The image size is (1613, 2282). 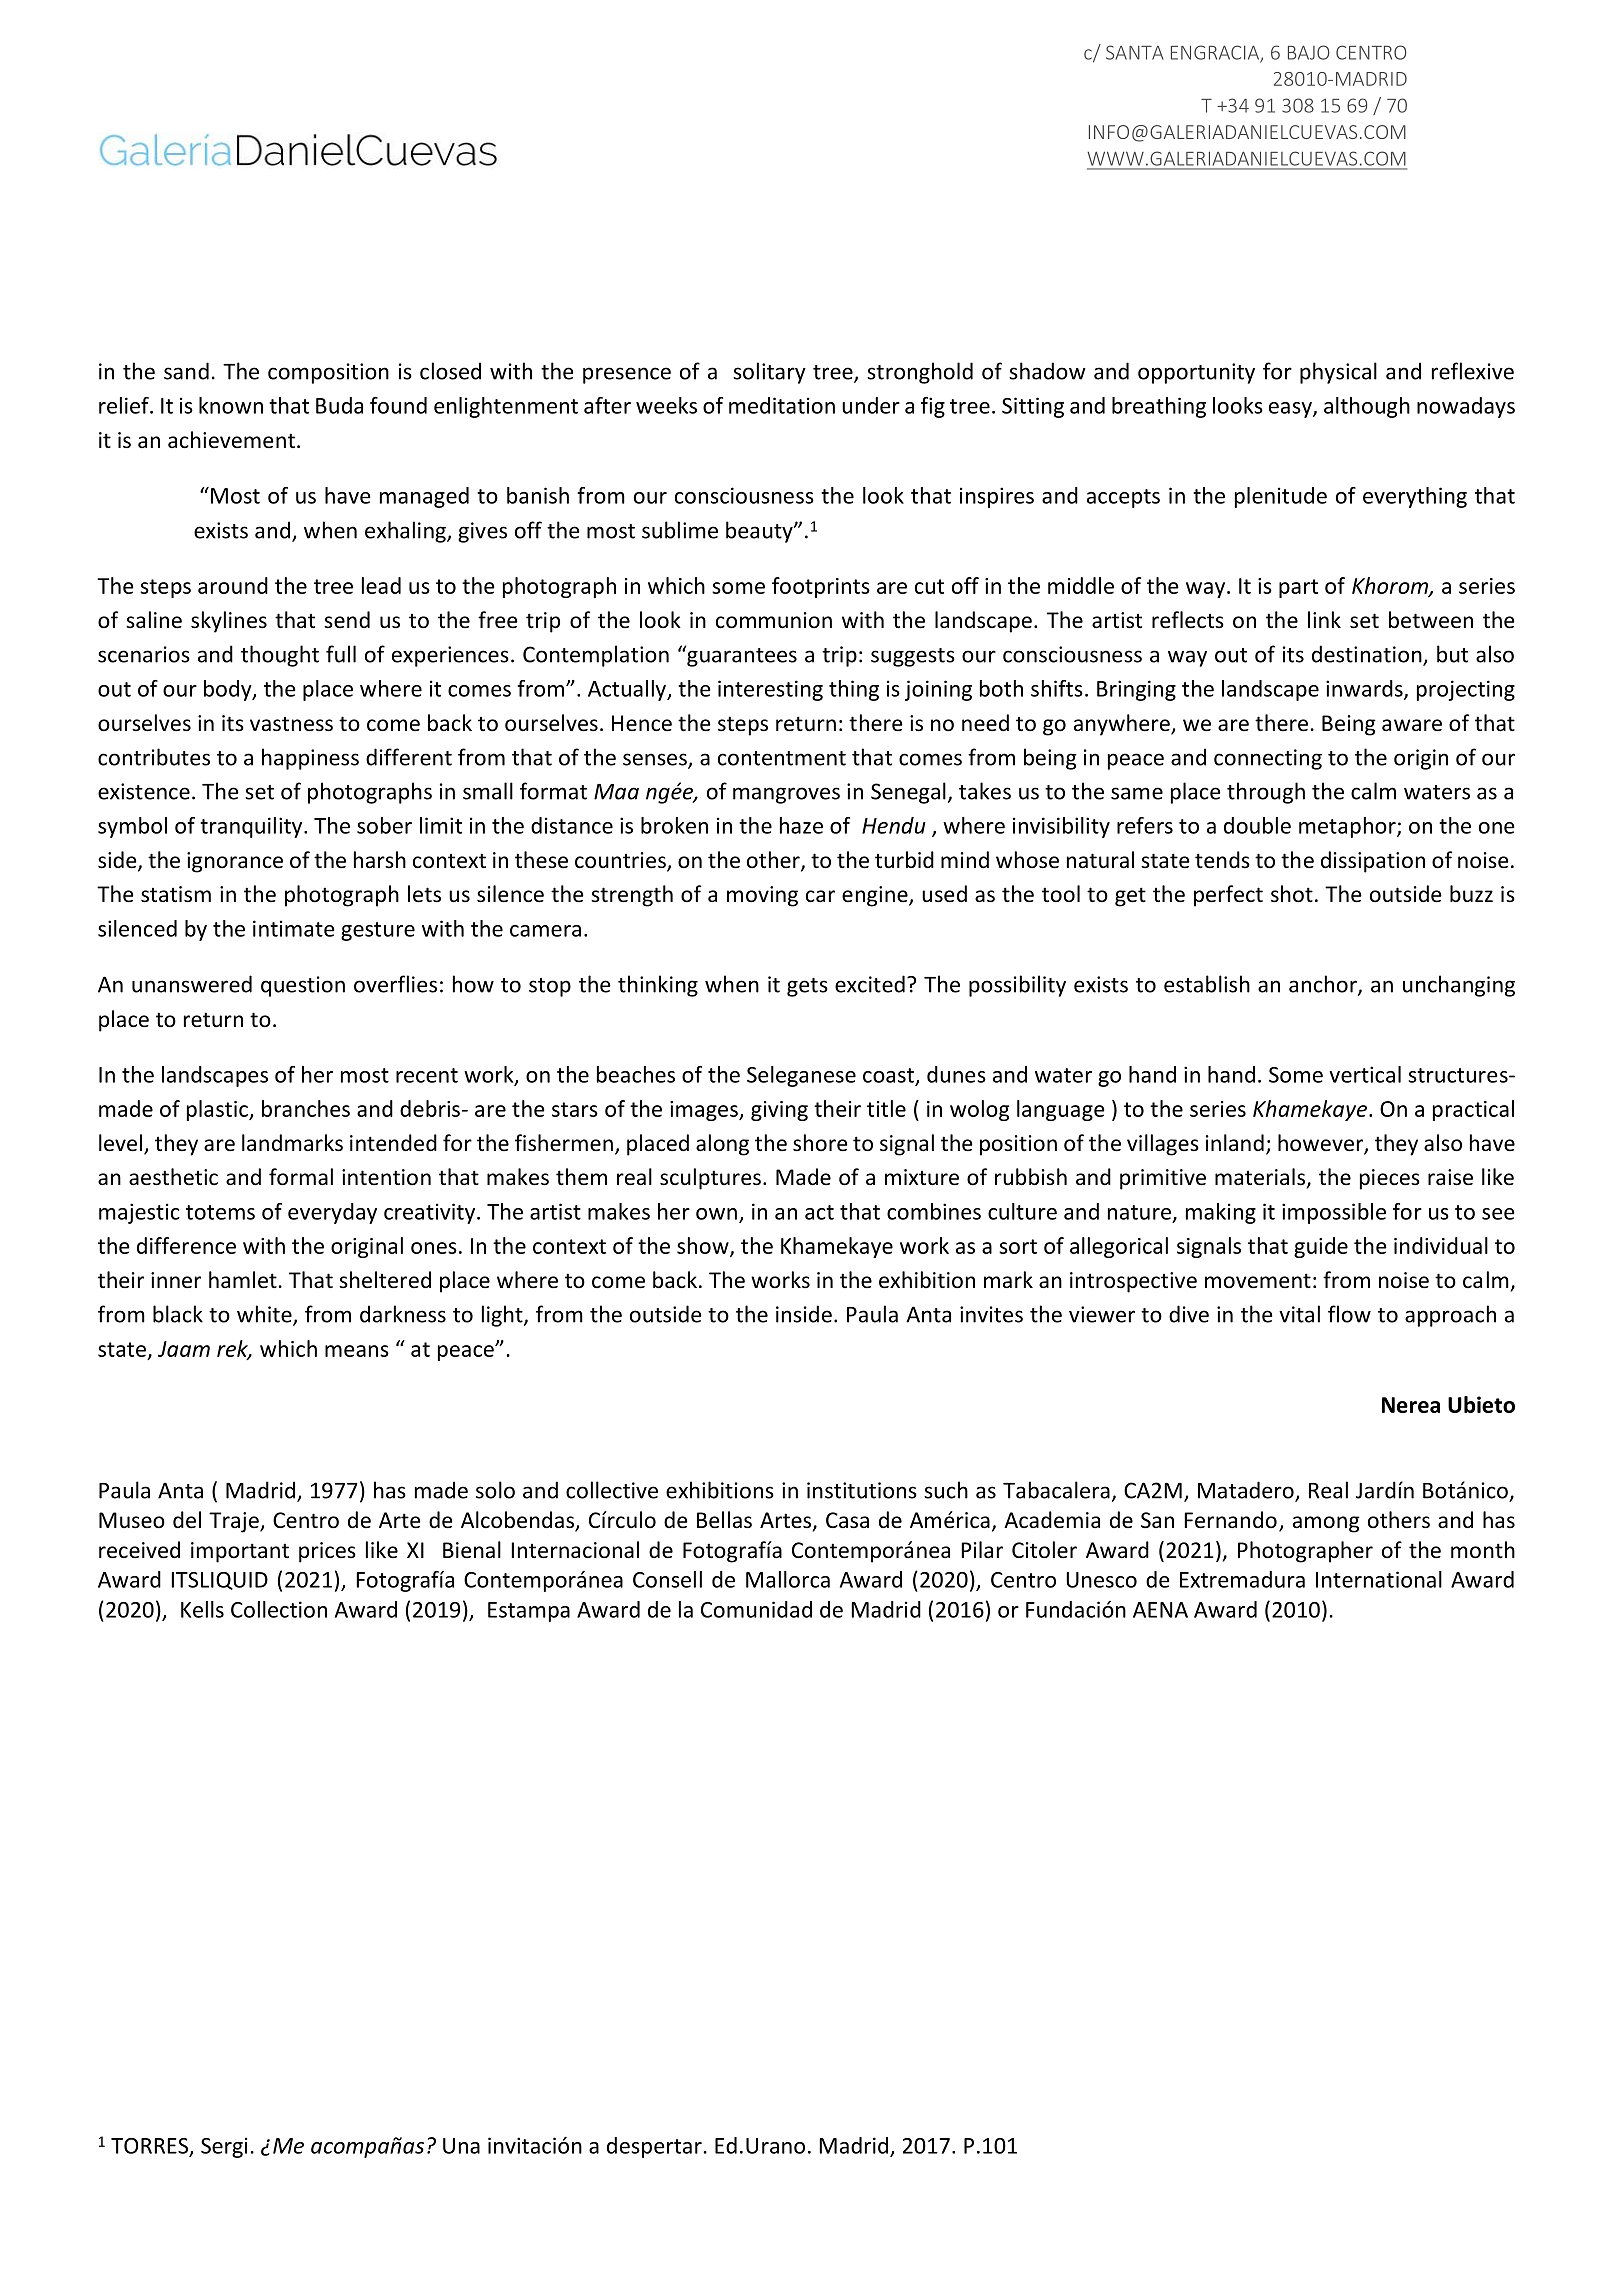 What do you see at coordinates (332, 1213) in the screenshot?
I see `everyday` at bounding box center [332, 1213].
